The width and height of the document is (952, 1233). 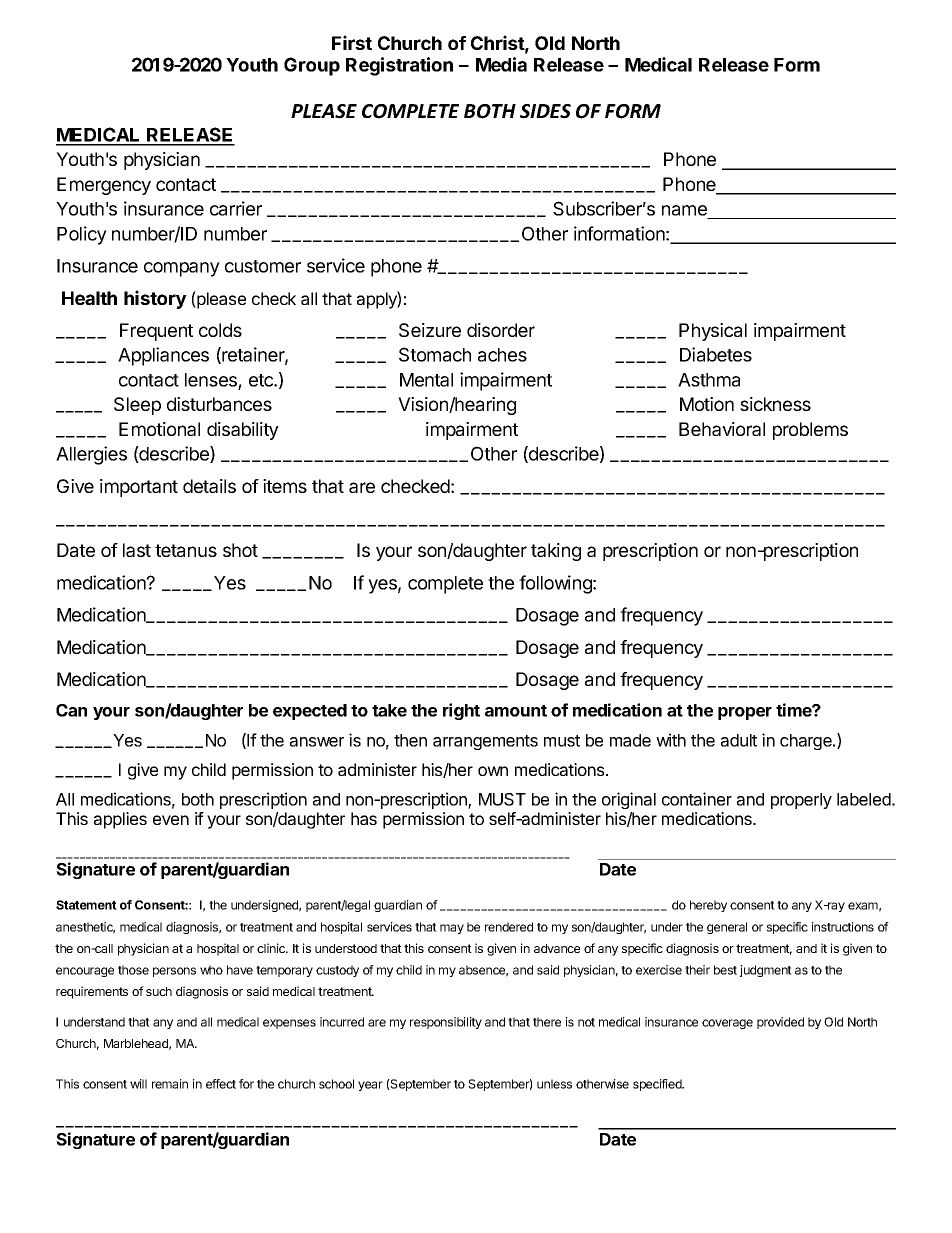 What do you see at coordinates (722, 429) in the document?
I see `Behavioral` at bounding box center [722, 429].
